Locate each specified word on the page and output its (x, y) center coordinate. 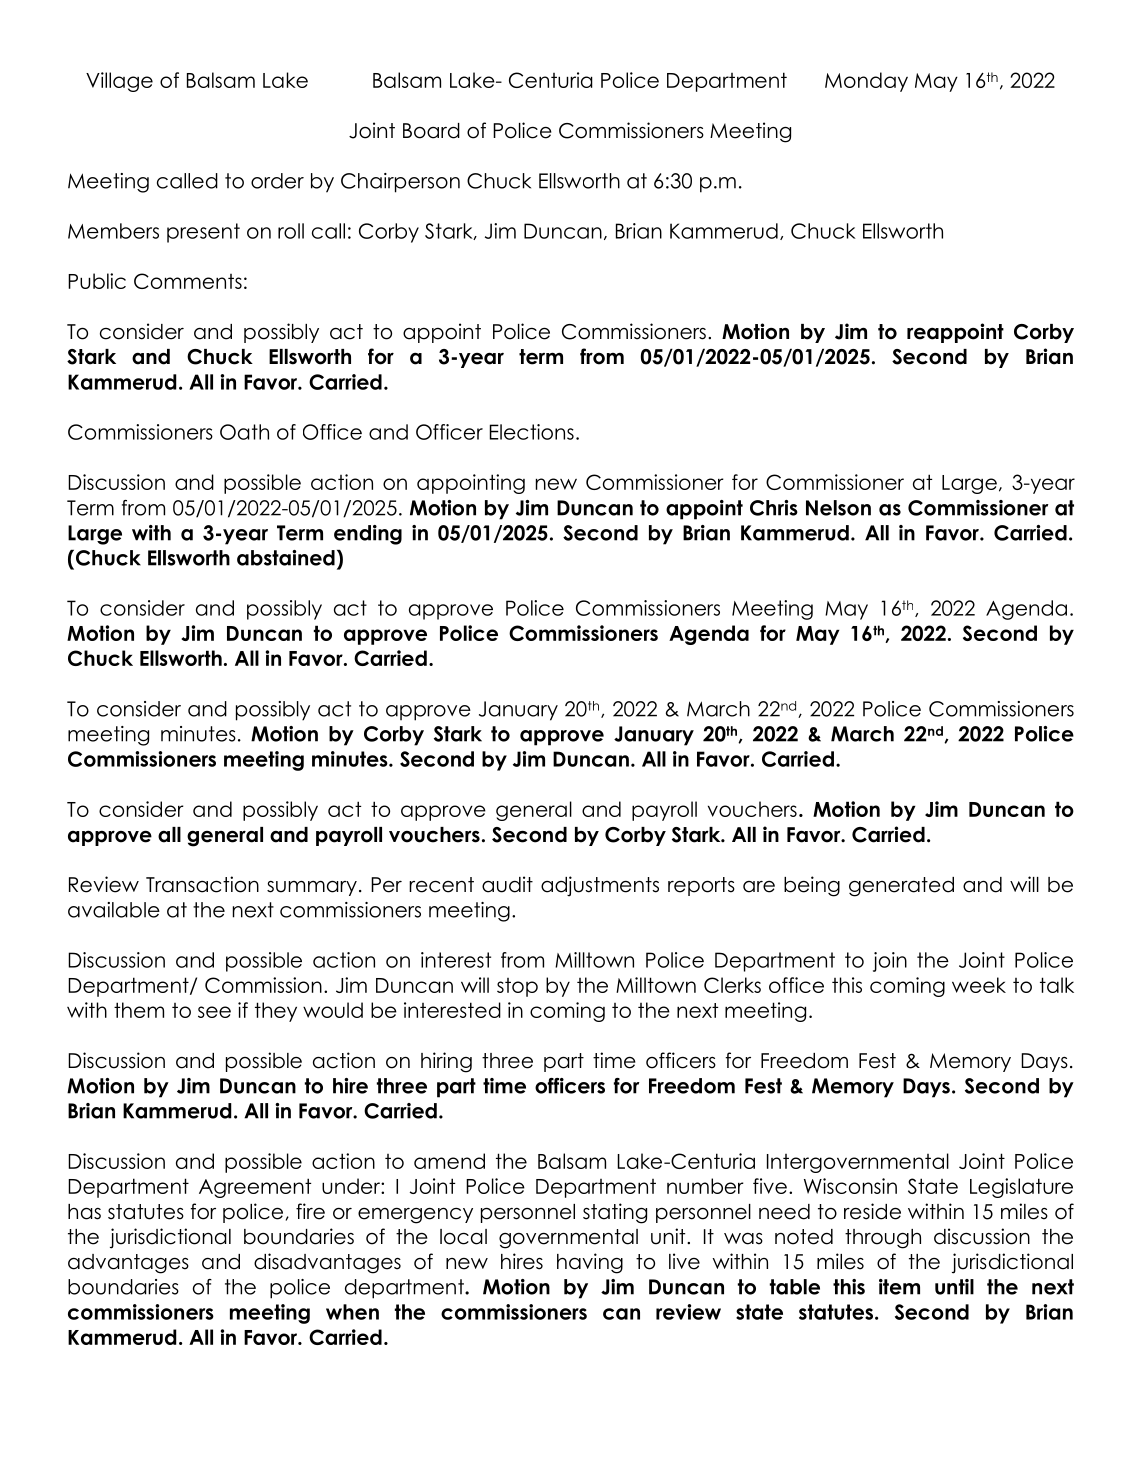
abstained (286, 558)
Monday (866, 82)
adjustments (600, 886)
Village (119, 82)
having (590, 1263)
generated (901, 887)
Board (431, 131)
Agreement (255, 1188)
